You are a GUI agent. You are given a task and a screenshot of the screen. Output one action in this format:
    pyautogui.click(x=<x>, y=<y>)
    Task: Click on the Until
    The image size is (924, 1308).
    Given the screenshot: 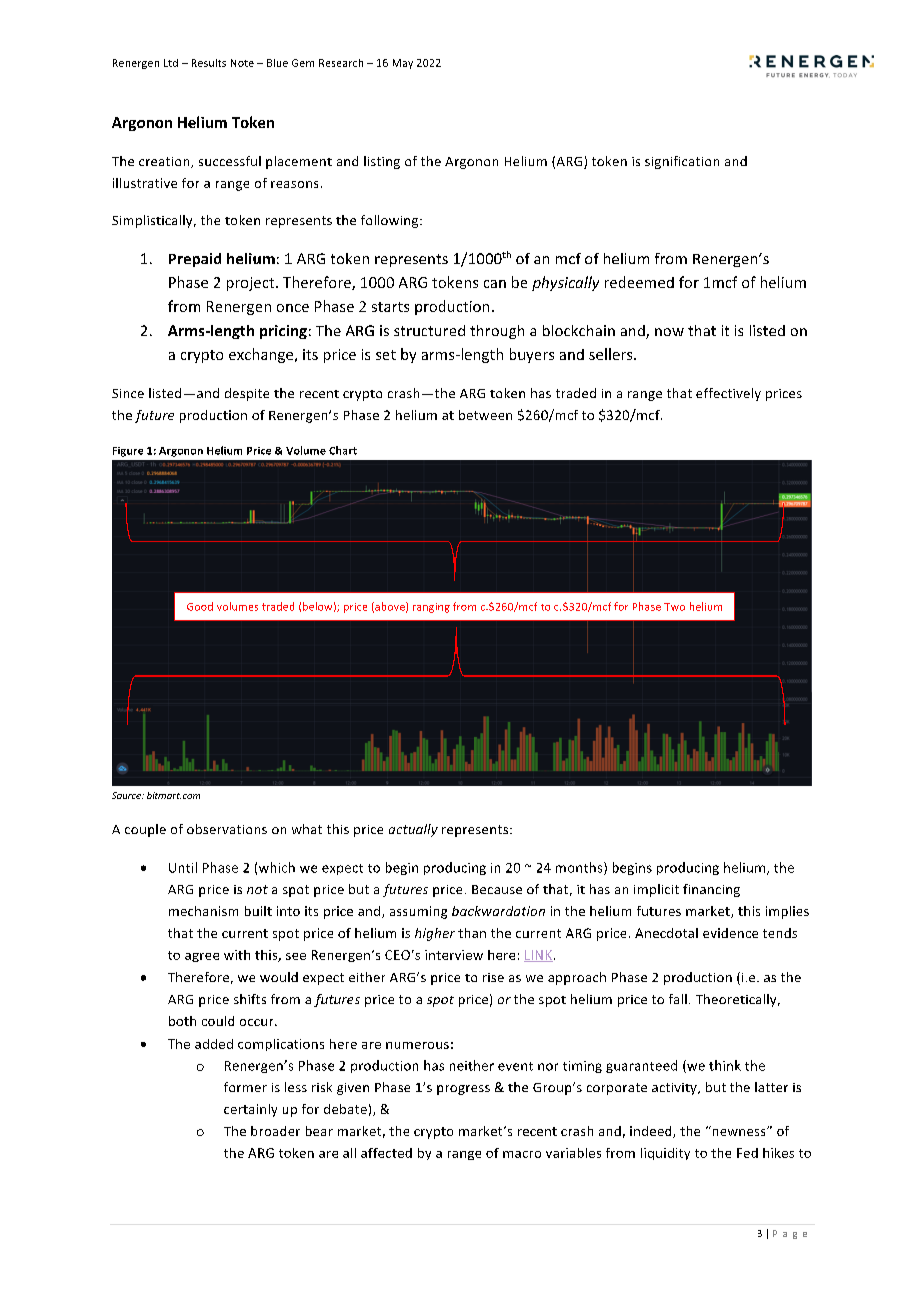 What is the action you would take?
    pyautogui.click(x=183, y=867)
